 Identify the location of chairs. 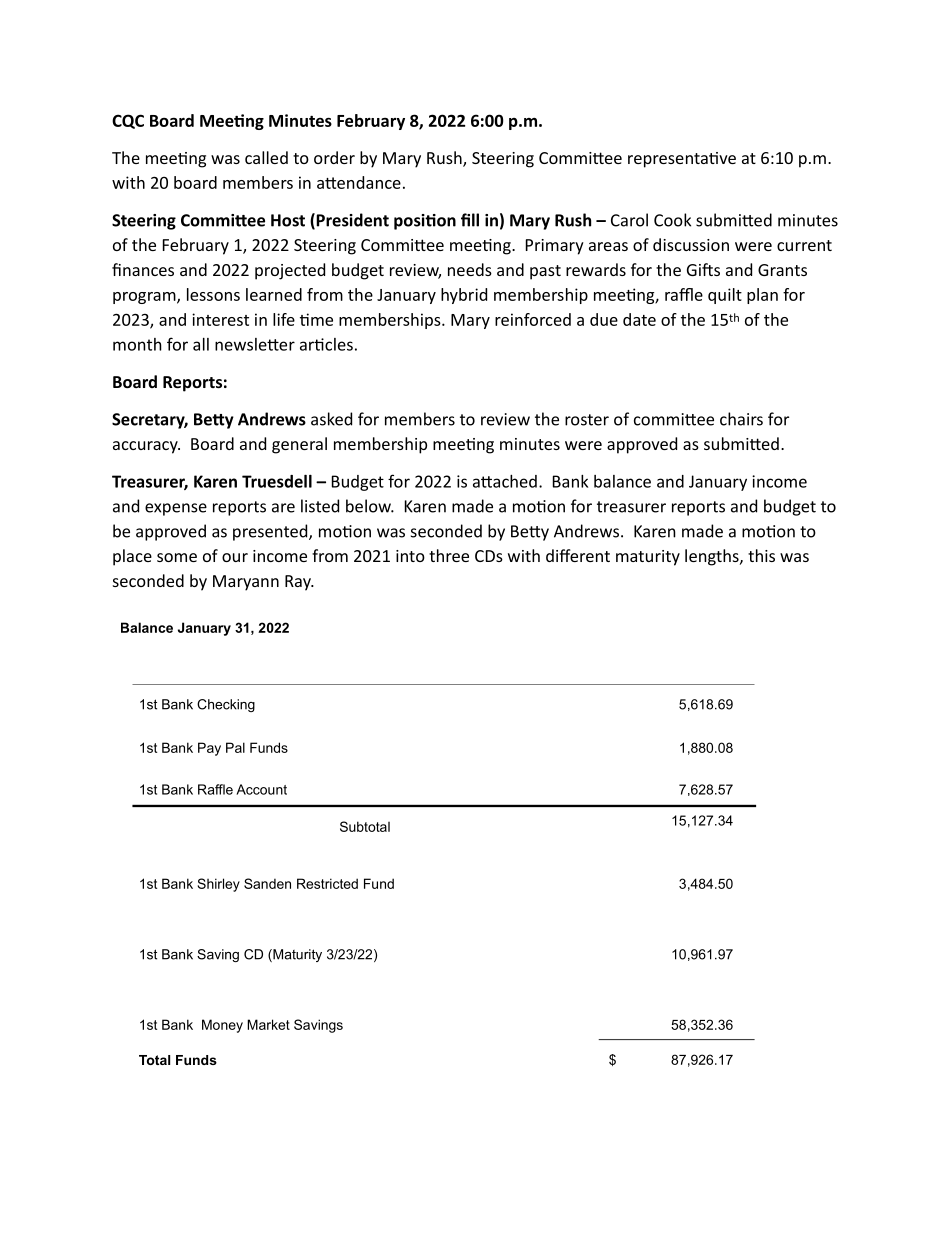
(741, 419).
